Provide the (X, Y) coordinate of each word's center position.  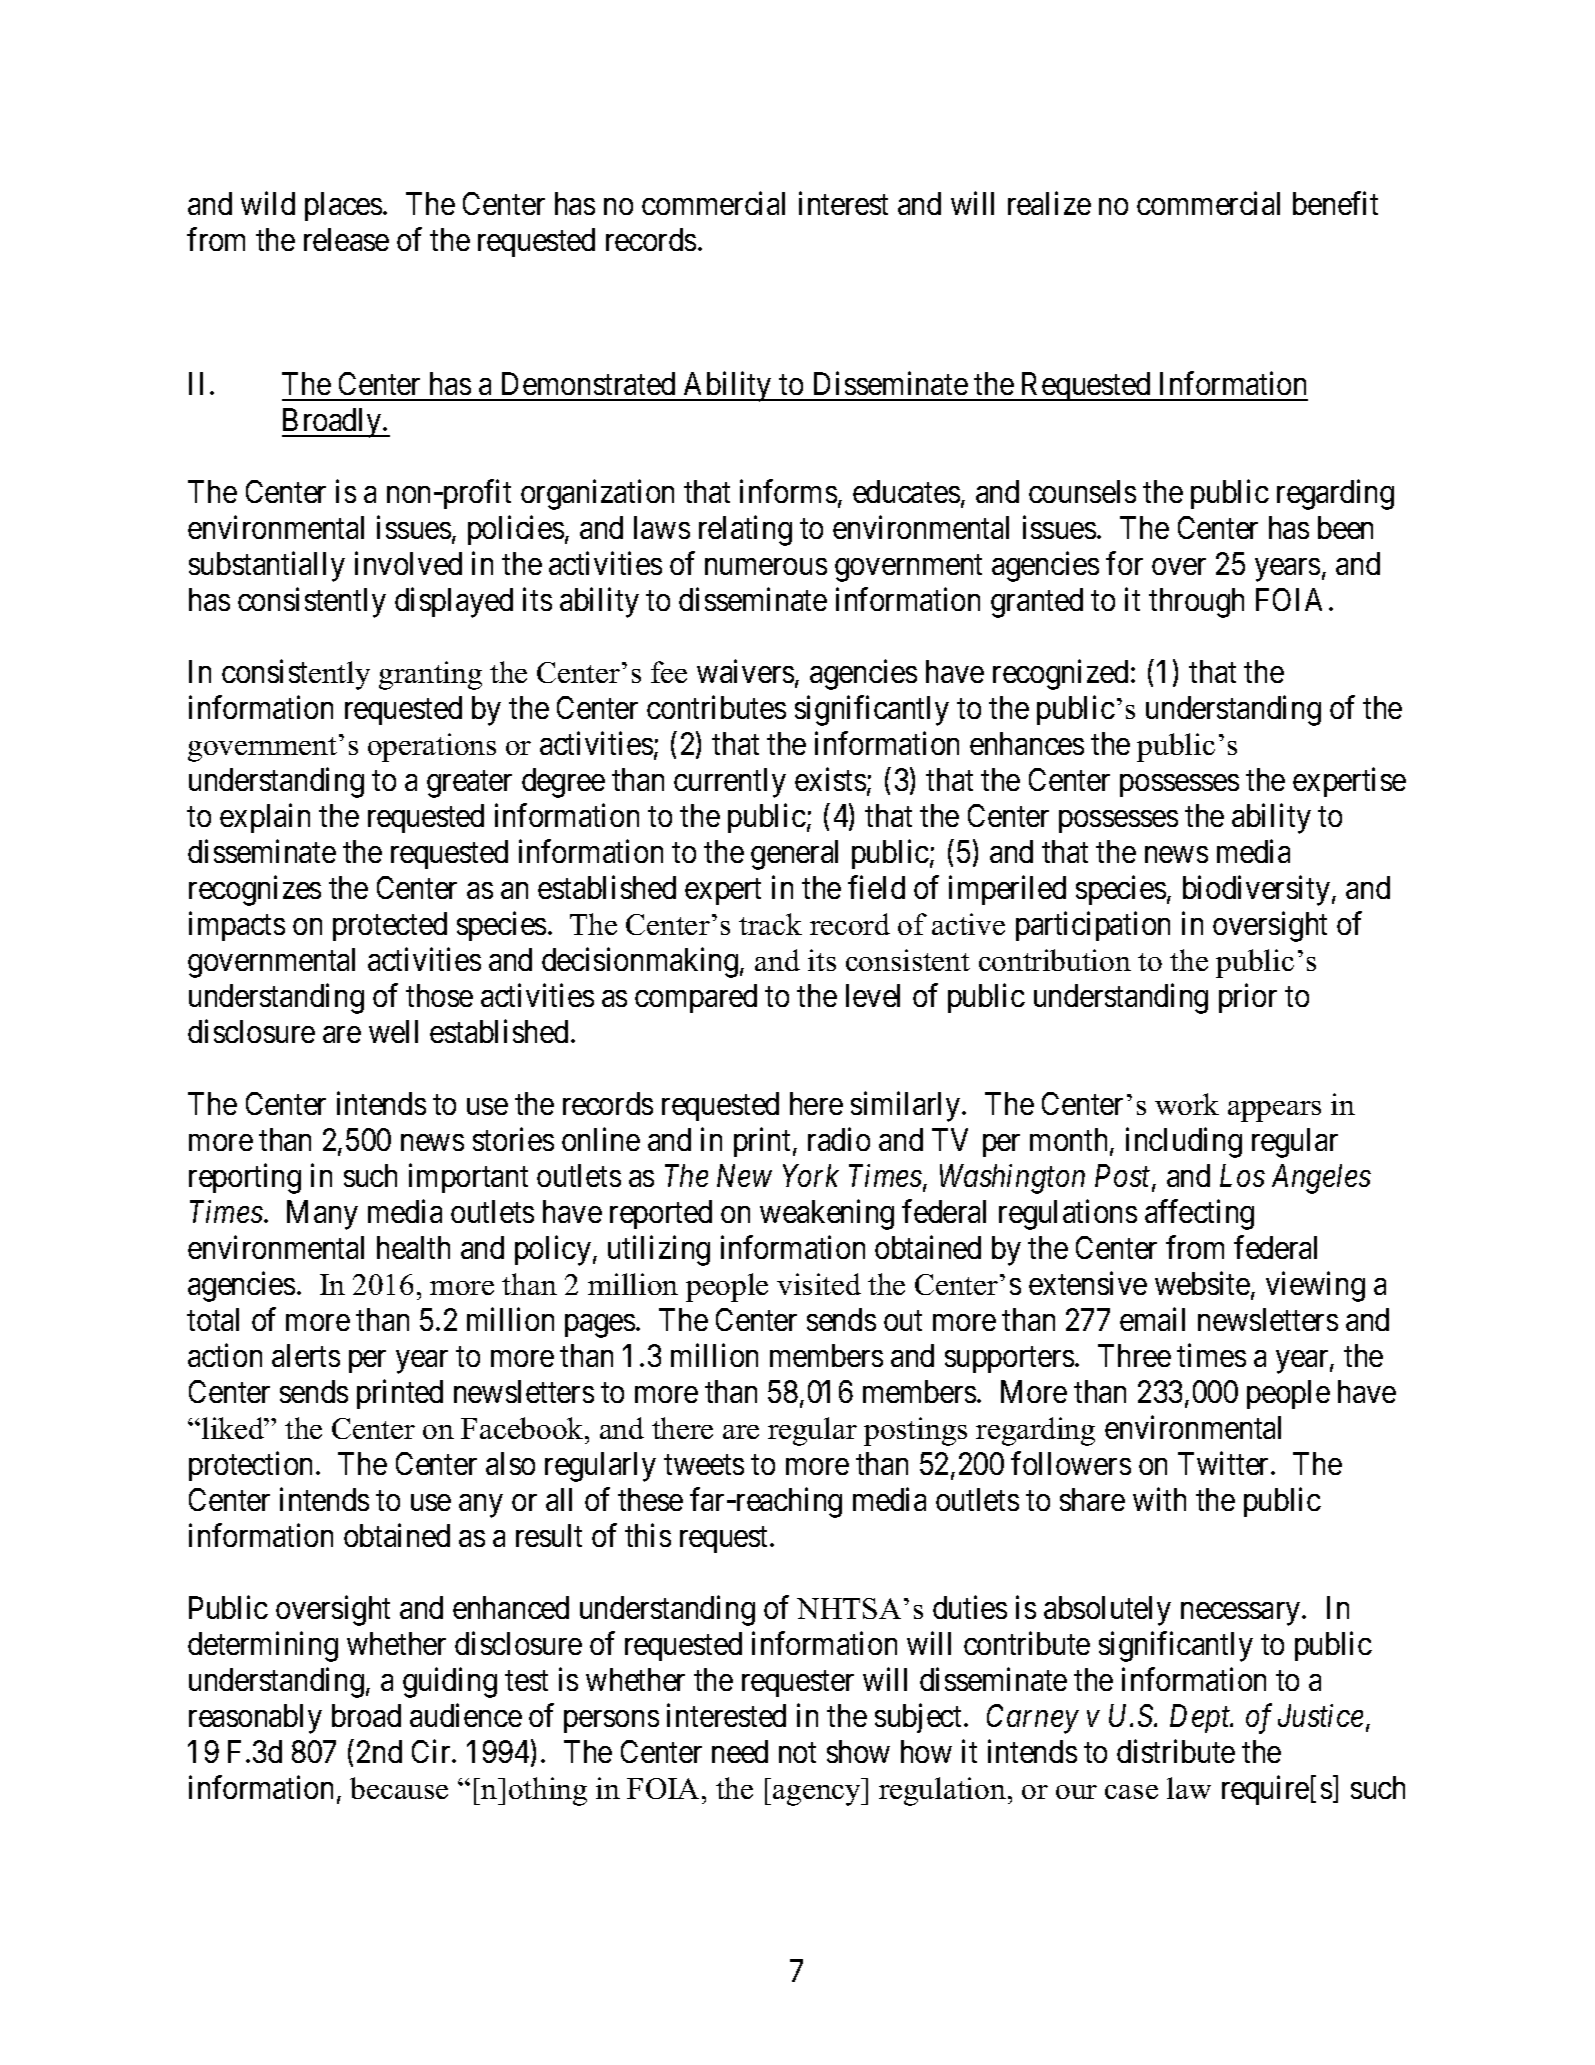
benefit (1335, 203)
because (399, 1788)
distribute (1176, 1751)
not (797, 1753)
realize (1049, 203)
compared (696, 998)
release (346, 239)
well (393, 1031)
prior (1248, 998)
